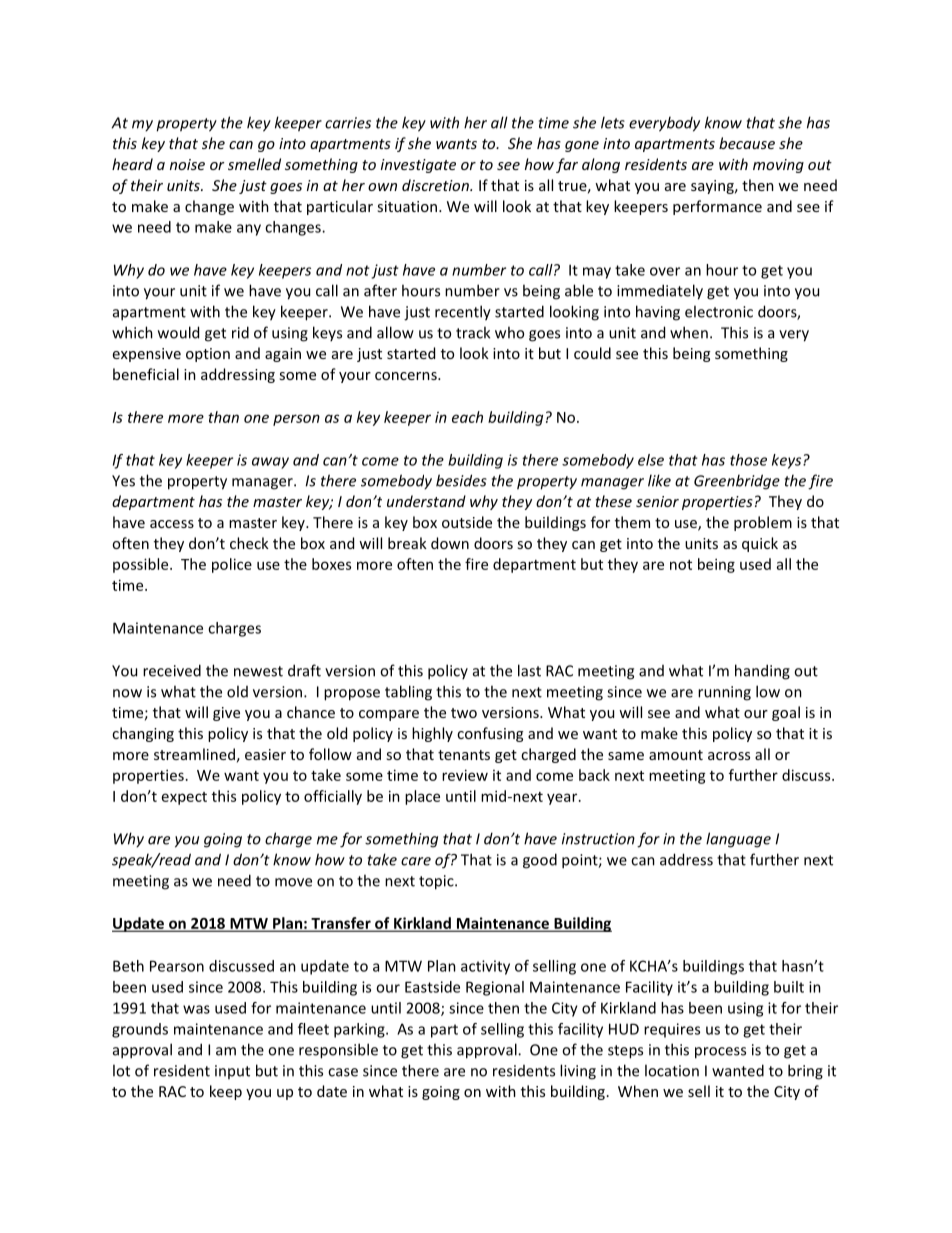 The width and height of the image is (952, 1233). Describe the element at coordinates (747, 143) in the image. I see `because` at that location.
